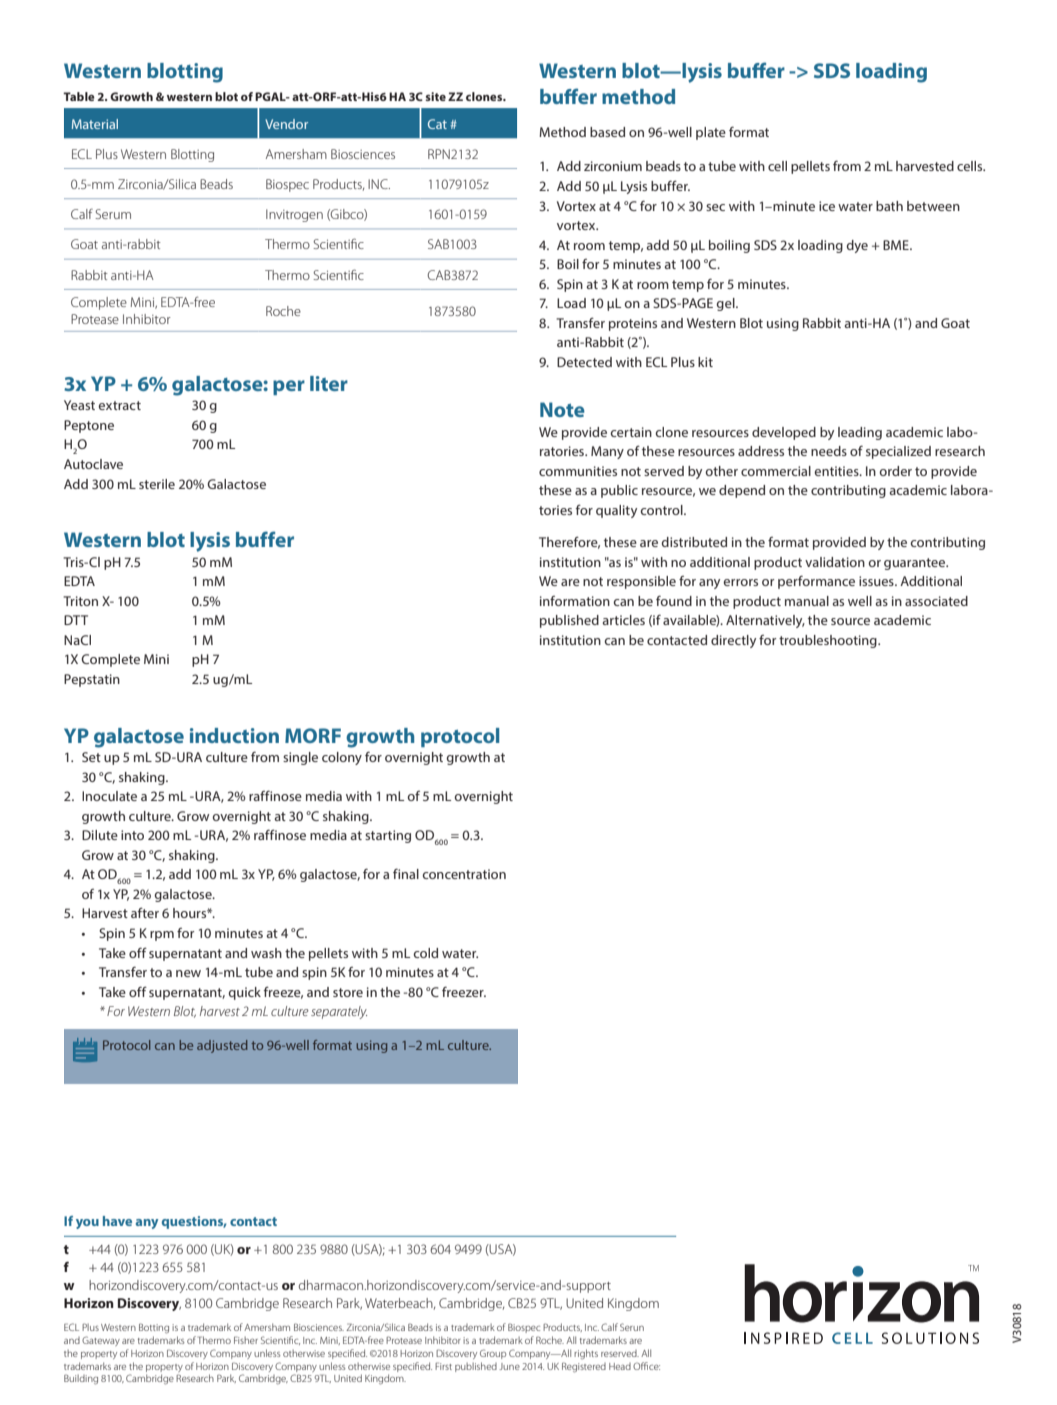 The width and height of the page is (1057, 1405). I want to click on concentration, so click(464, 874).
